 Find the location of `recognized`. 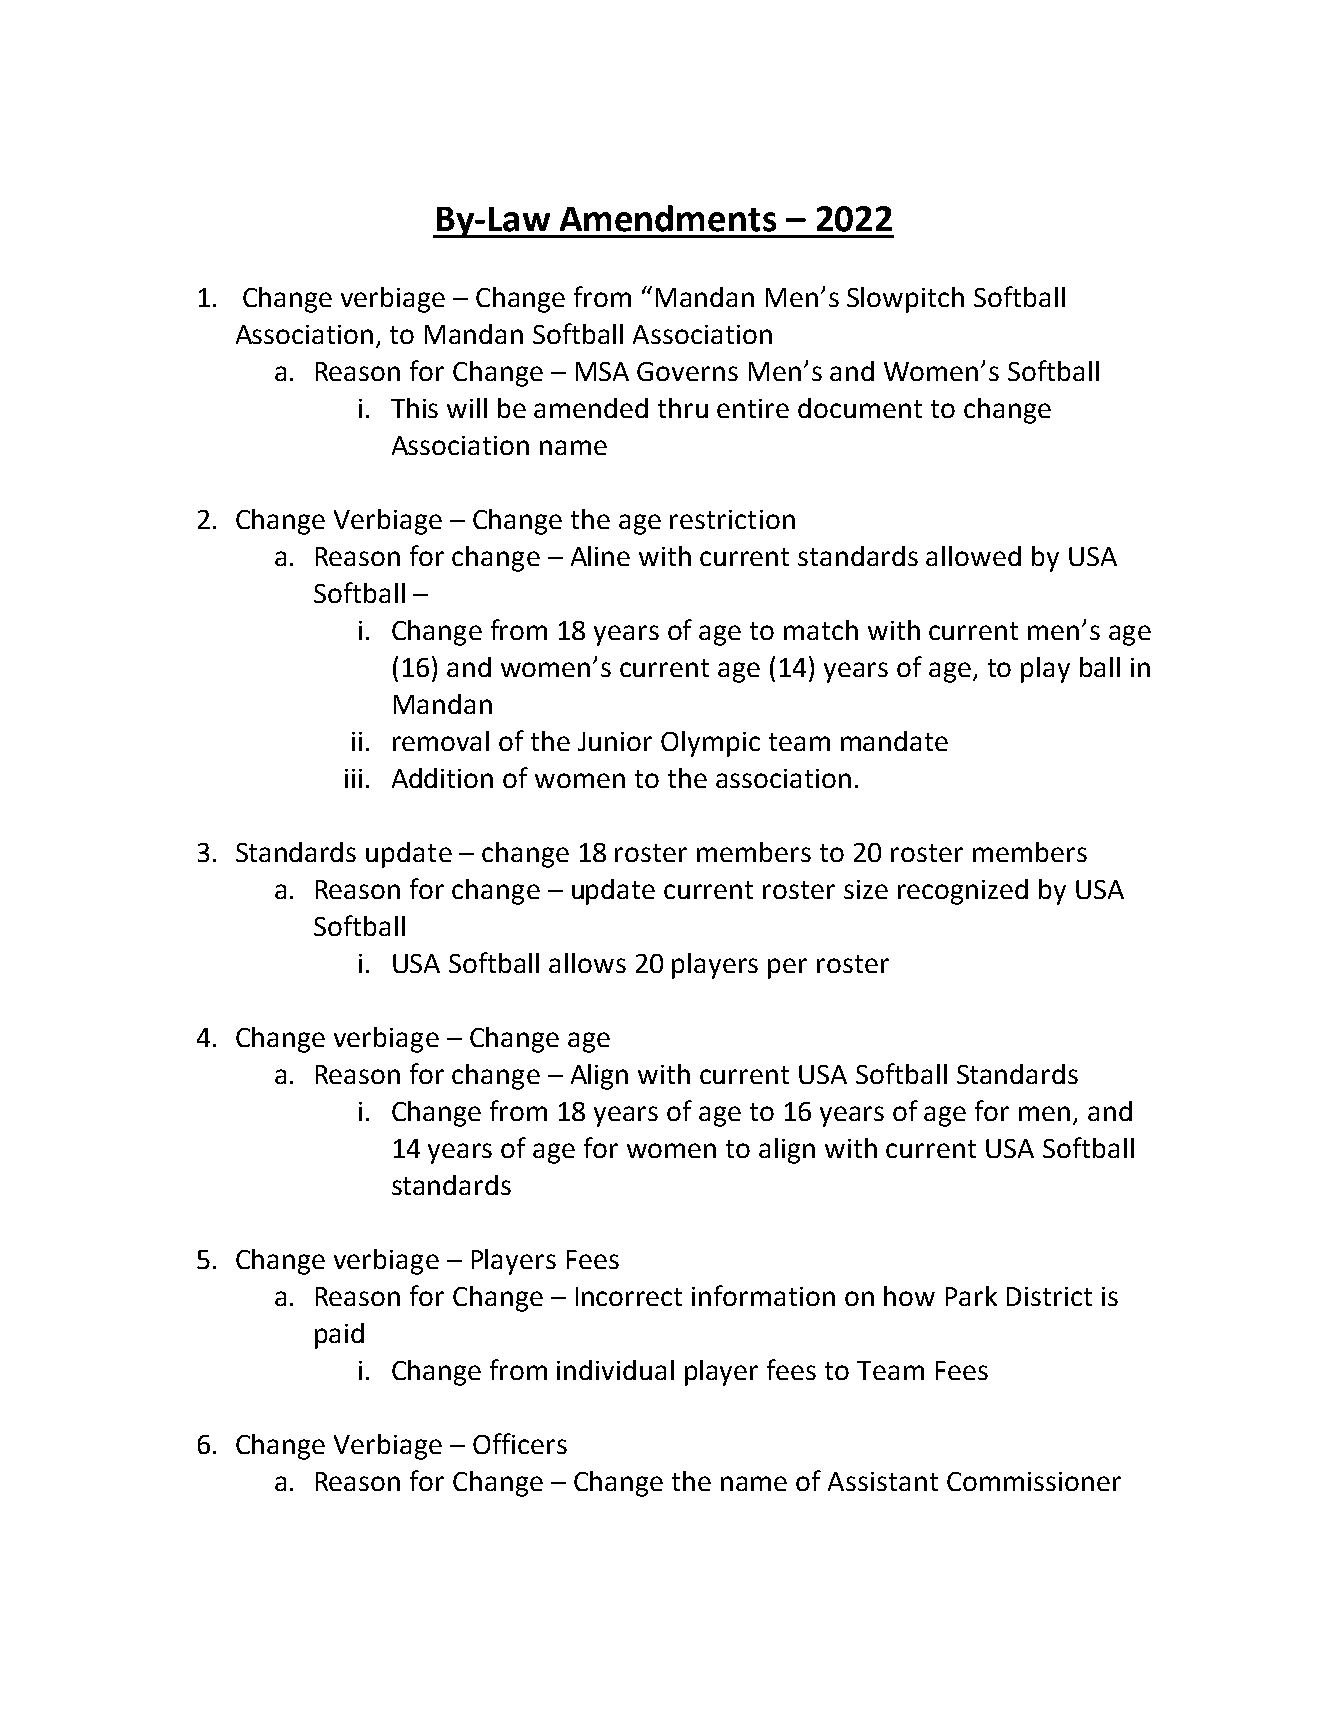

recognized is located at coordinates (963, 892).
